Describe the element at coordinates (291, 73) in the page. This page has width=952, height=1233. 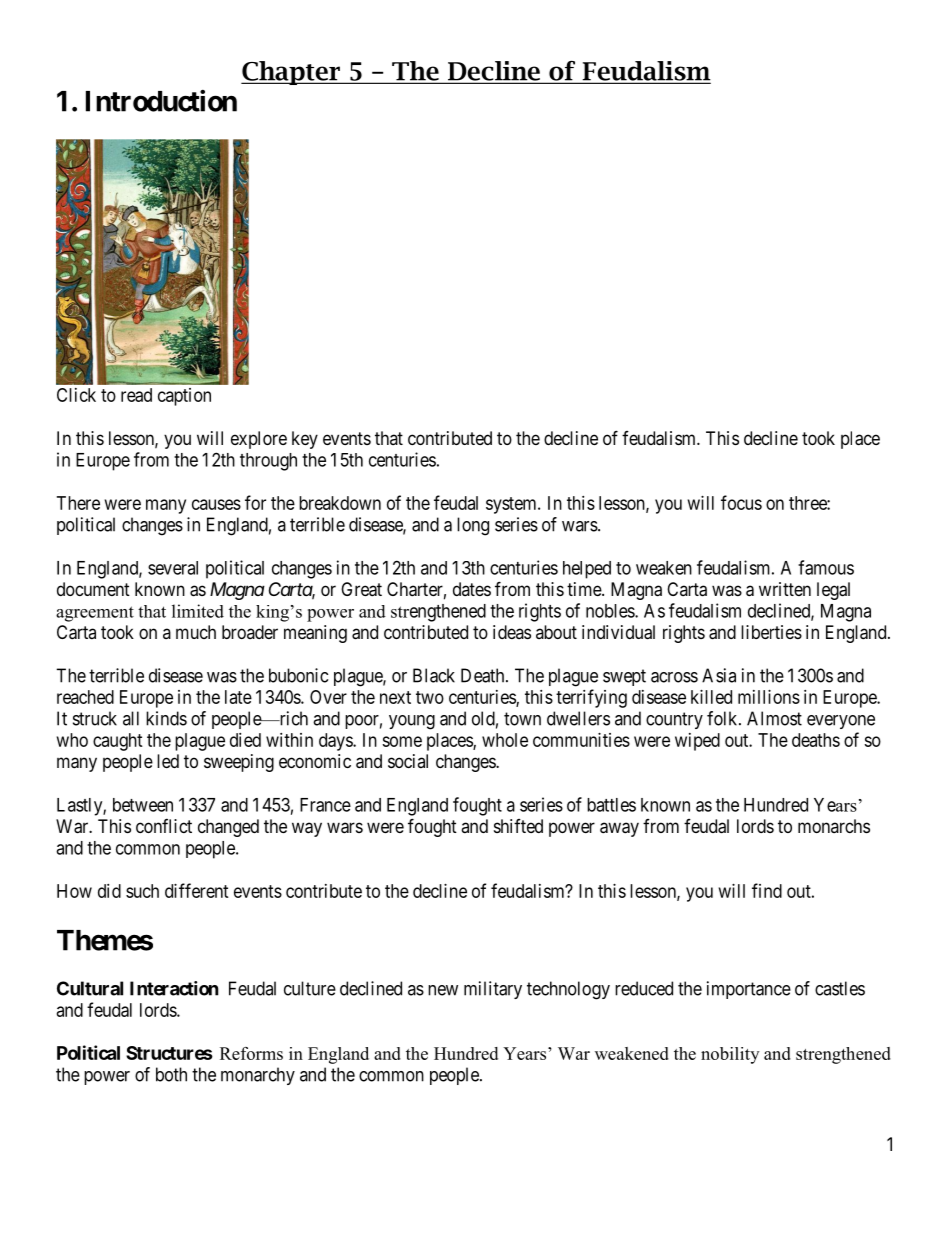
I see `Chapter` at that location.
